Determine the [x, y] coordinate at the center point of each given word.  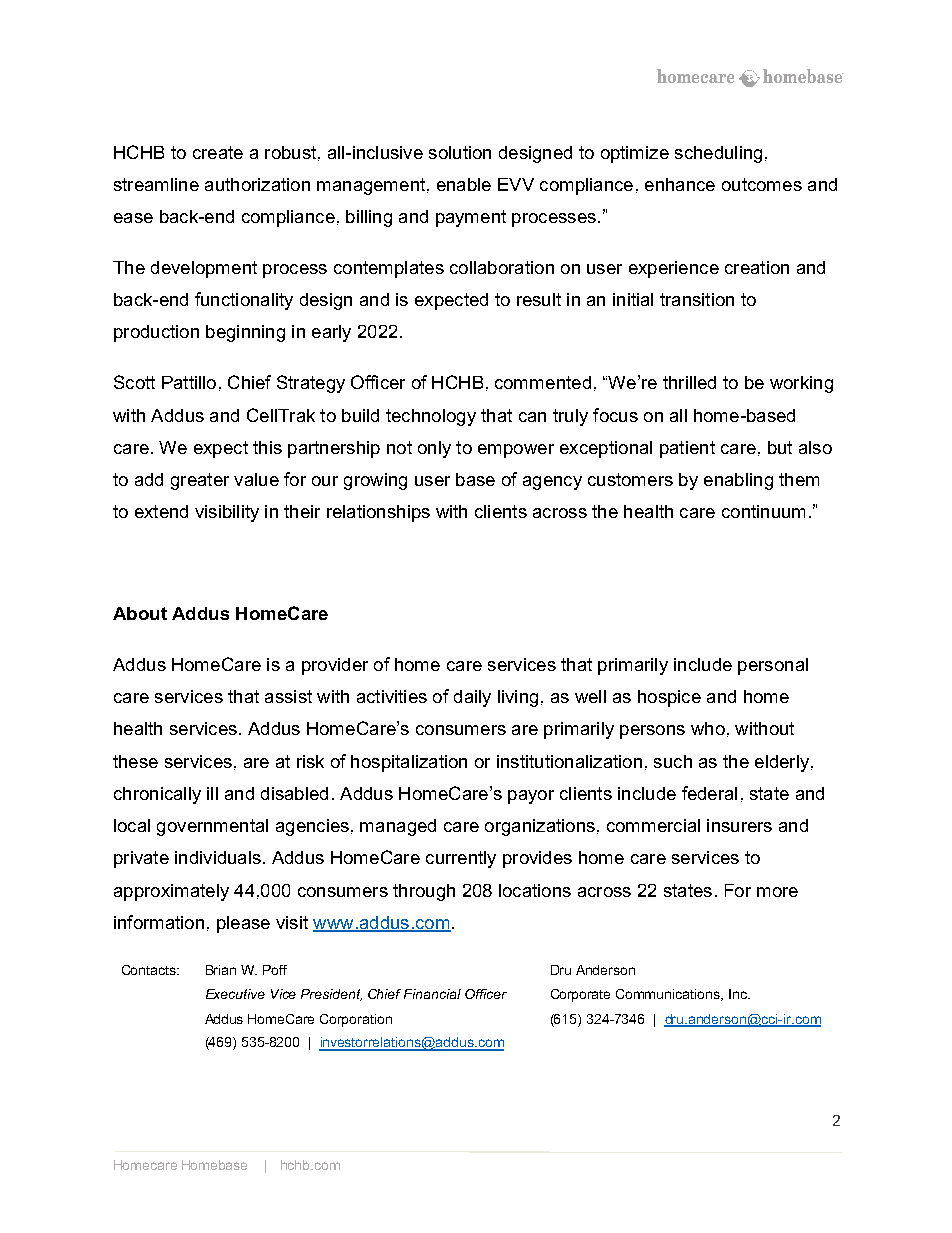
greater [200, 481]
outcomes [762, 184]
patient [687, 449]
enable [464, 184]
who [708, 728]
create [218, 152]
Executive [235, 994]
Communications [669, 995]
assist [288, 696]
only [434, 449]
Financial [432, 994]
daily [472, 698]
